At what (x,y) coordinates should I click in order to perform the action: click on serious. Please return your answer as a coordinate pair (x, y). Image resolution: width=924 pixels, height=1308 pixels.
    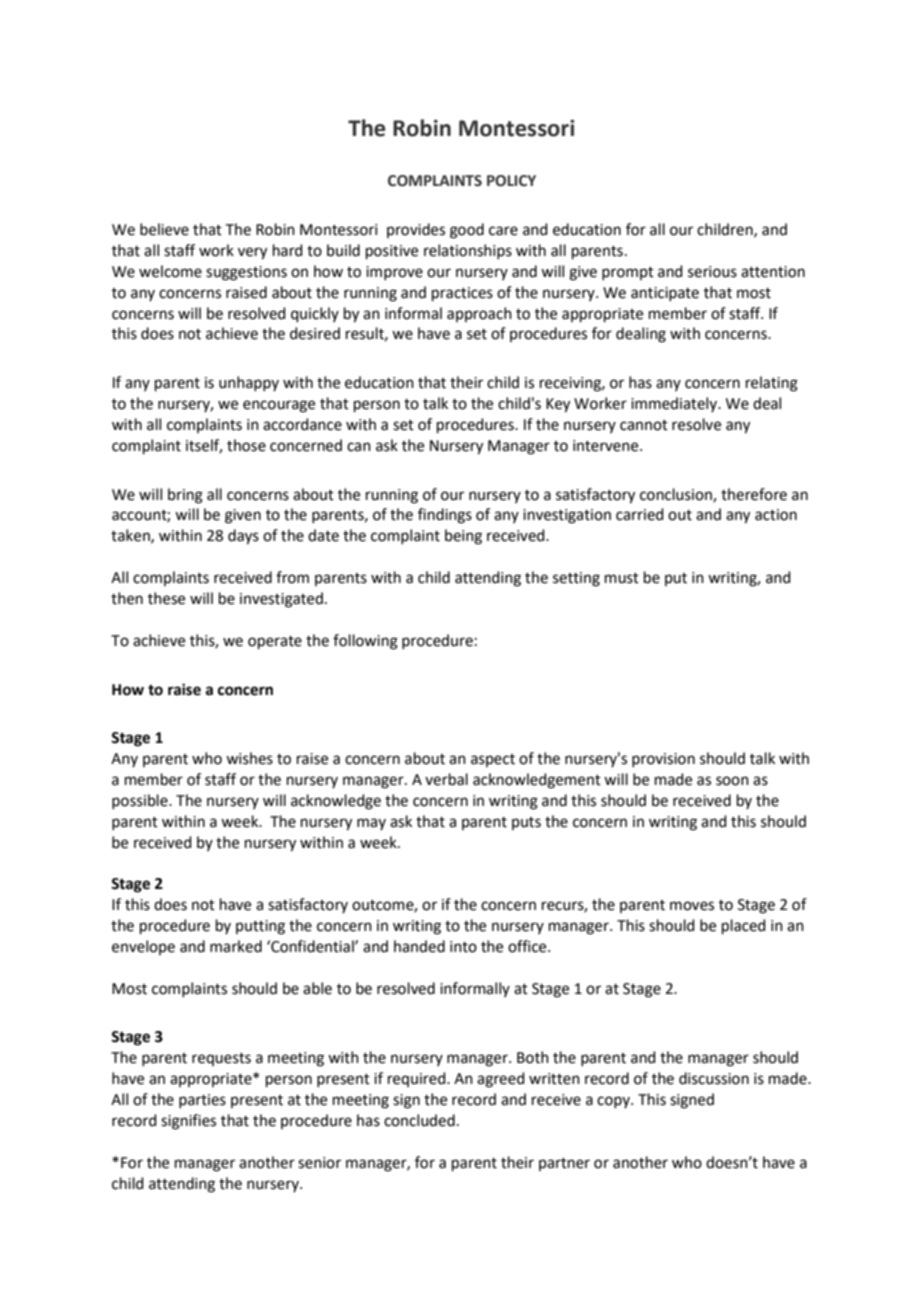
    Looking at the image, I should click on (712, 272).
